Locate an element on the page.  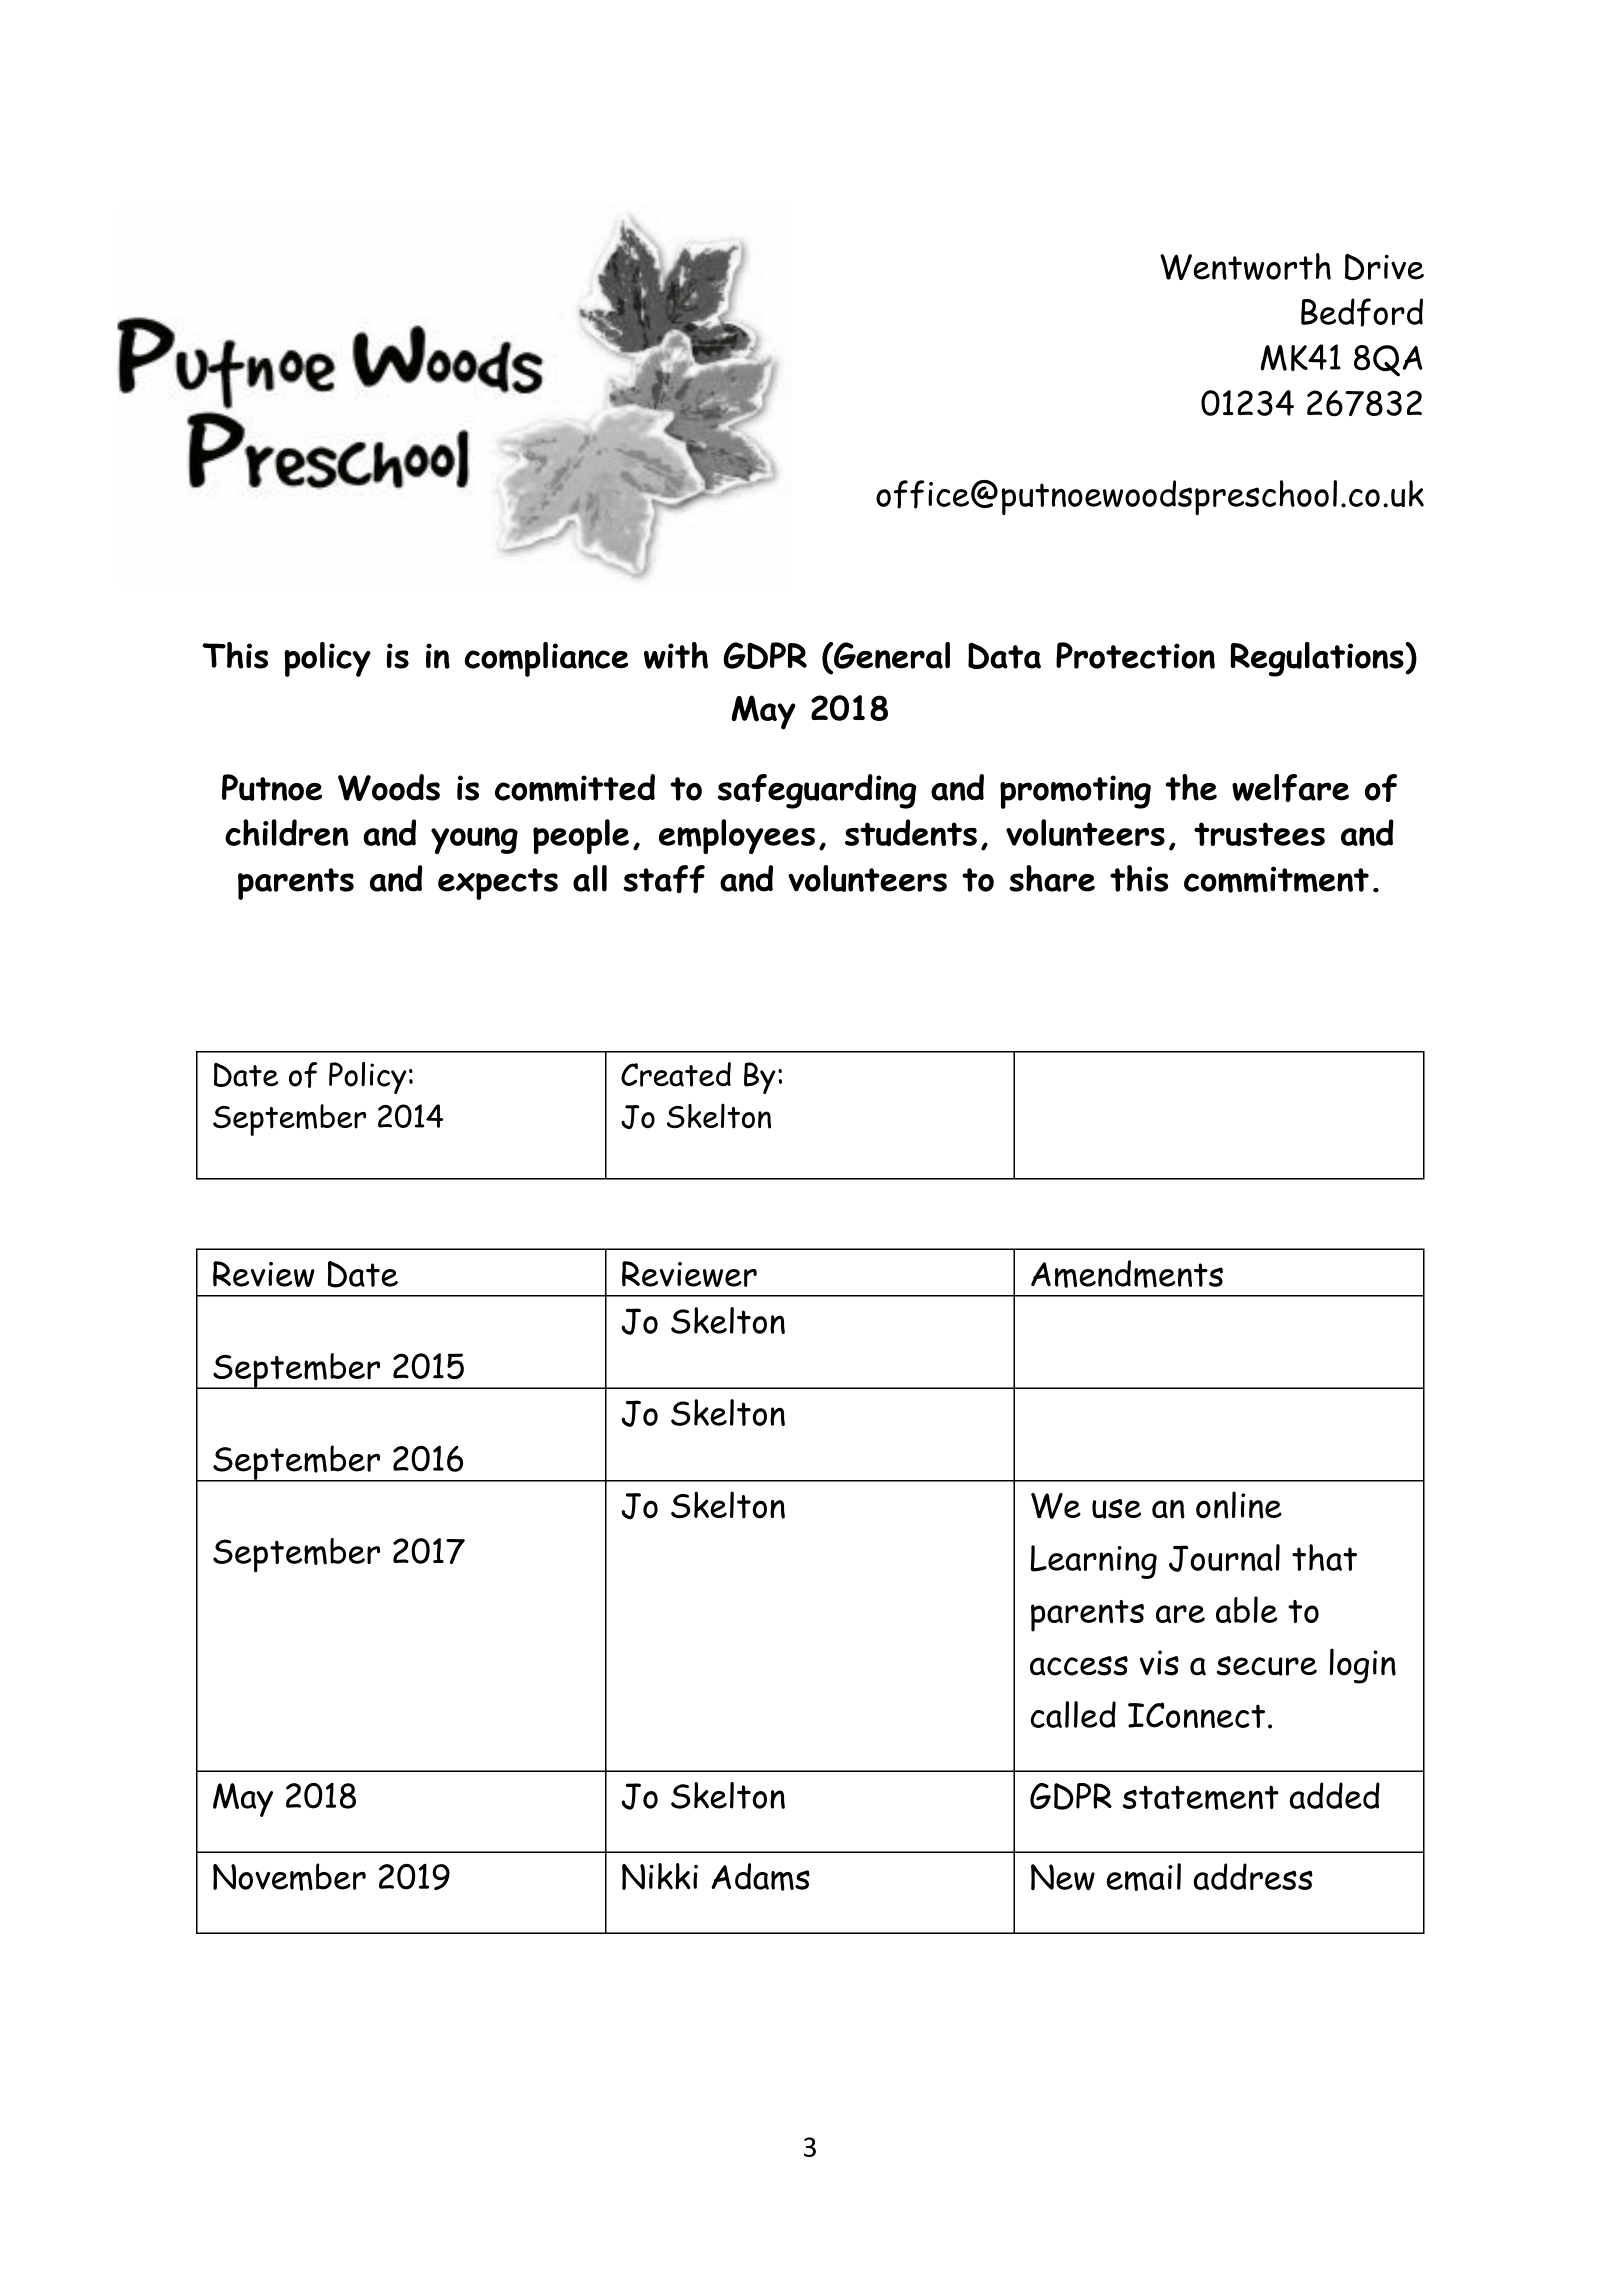
November is located at coordinates (289, 1877).
